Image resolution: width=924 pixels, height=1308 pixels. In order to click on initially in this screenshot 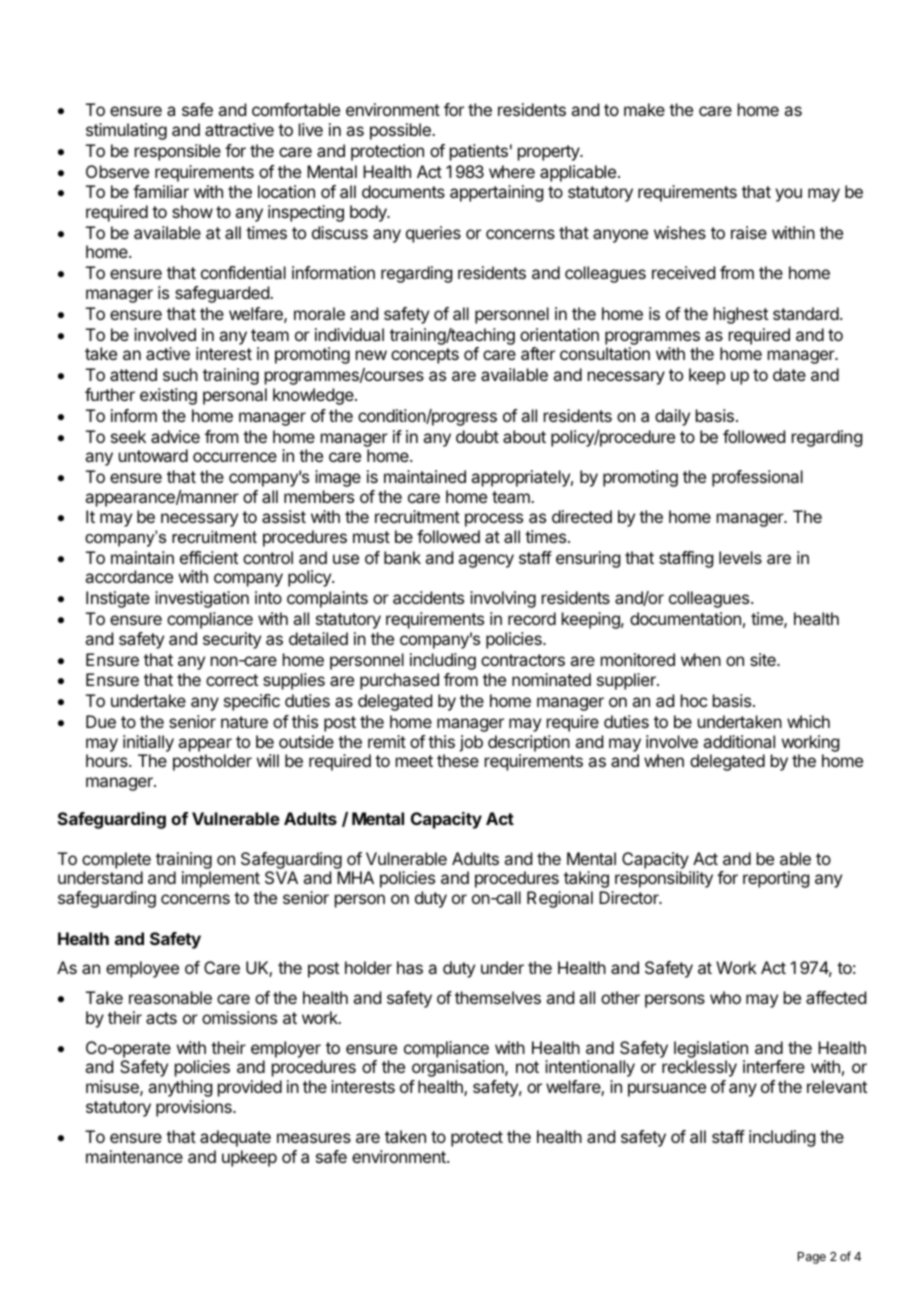, I will do `click(148, 743)`.
